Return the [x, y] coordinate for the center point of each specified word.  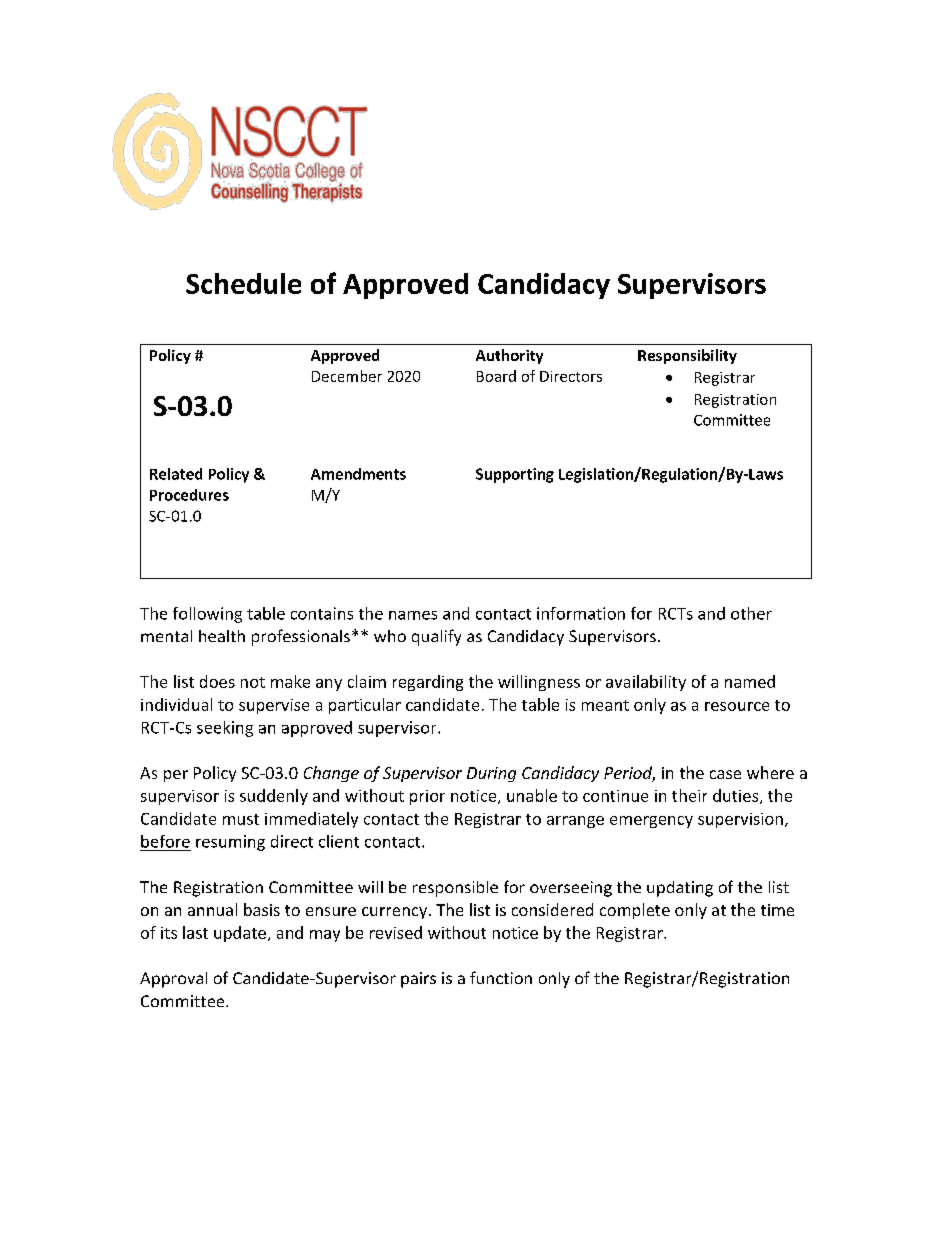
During [491, 774]
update [240, 934]
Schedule [243, 283]
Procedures [189, 495]
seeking [225, 729]
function [501, 977]
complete [635, 911]
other [751, 613]
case [725, 774]
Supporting [515, 475]
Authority [509, 356]
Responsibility [687, 356]
